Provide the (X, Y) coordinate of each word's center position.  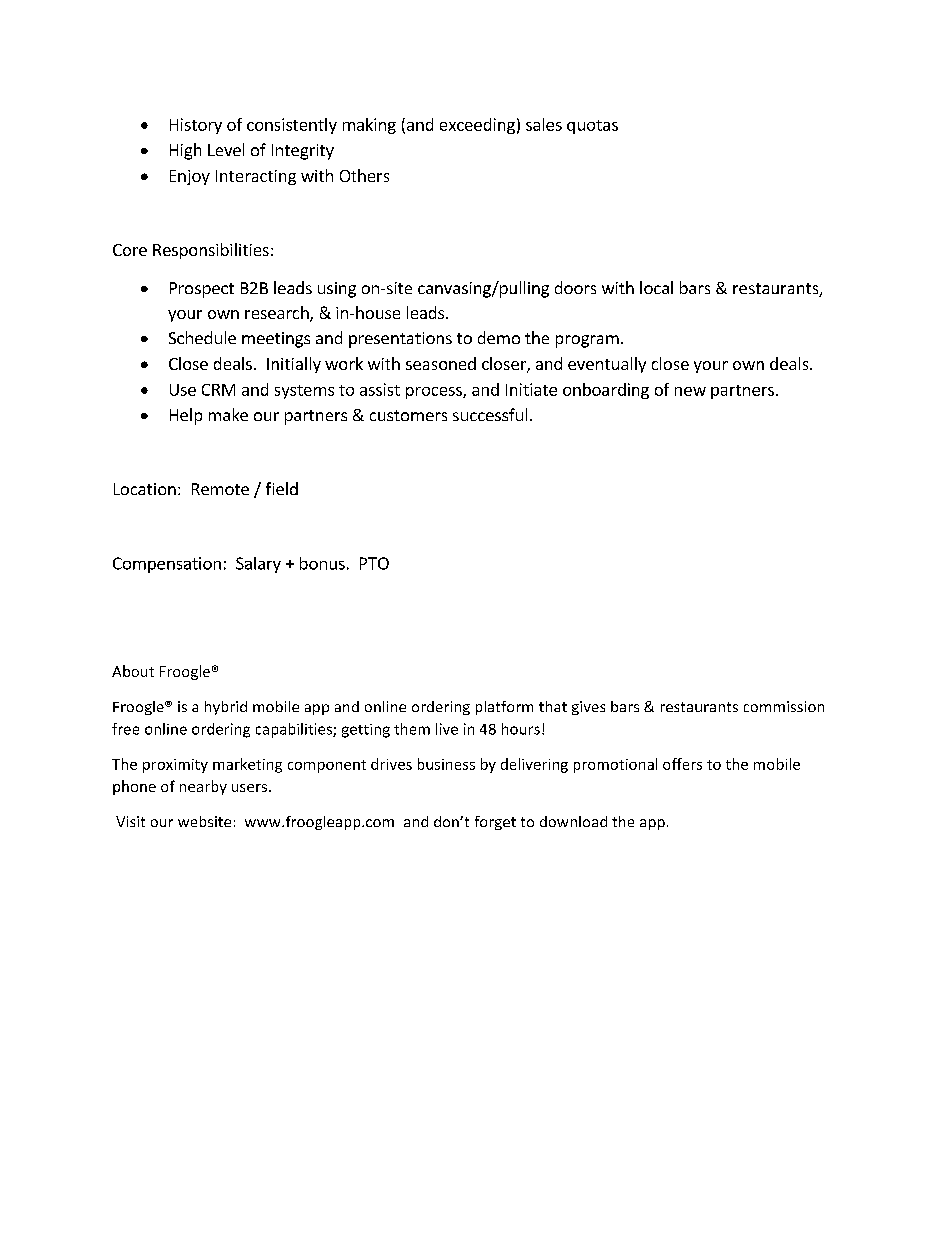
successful (490, 414)
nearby (203, 787)
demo (499, 337)
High (185, 151)
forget (495, 823)
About (133, 671)
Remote (220, 489)
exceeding (477, 126)
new (690, 391)
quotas (592, 127)
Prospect (202, 290)
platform (504, 708)
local (656, 287)
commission (784, 706)
